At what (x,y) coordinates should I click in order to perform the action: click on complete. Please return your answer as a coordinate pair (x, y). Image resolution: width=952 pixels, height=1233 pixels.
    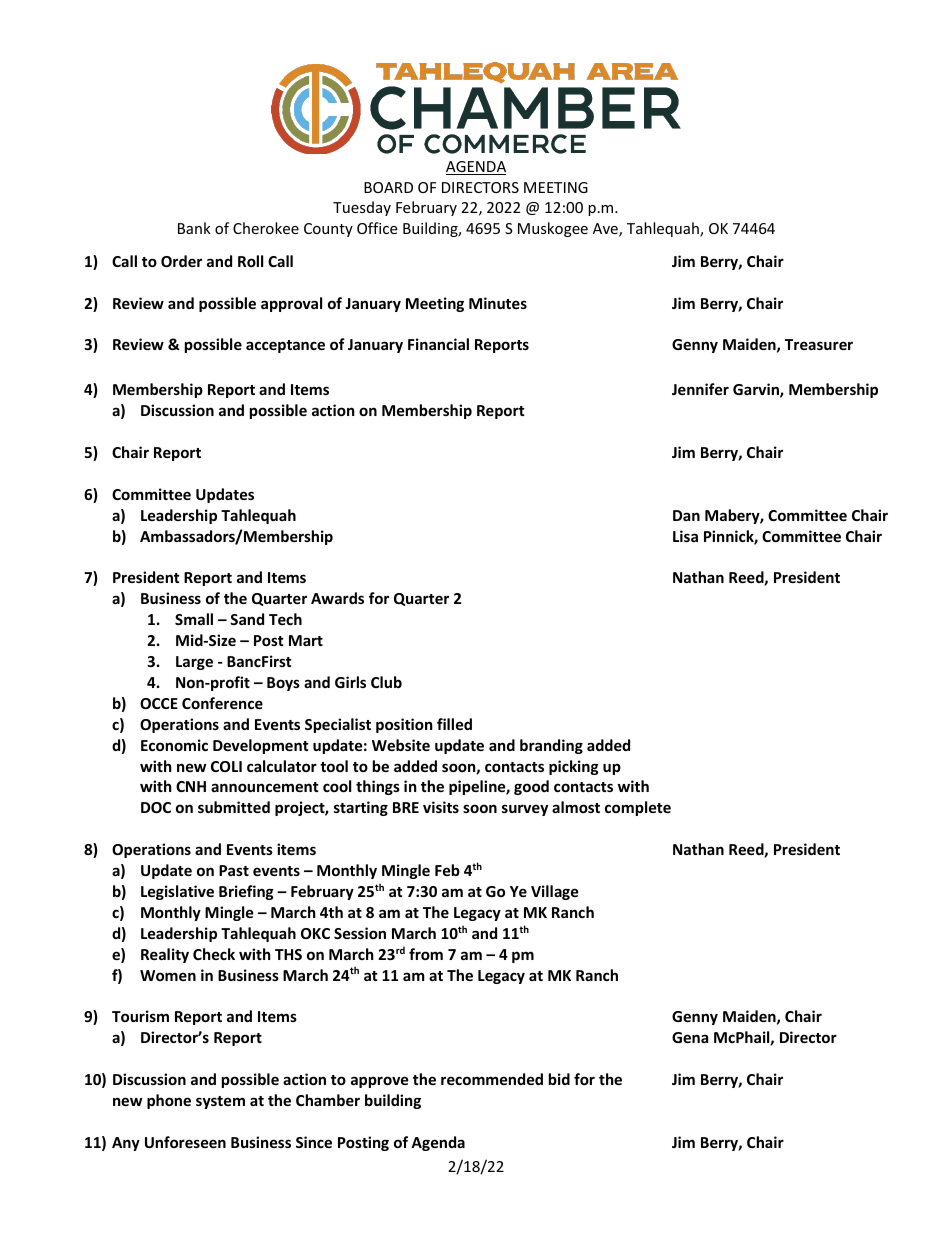
    Looking at the image, I should click on (638, 808).
